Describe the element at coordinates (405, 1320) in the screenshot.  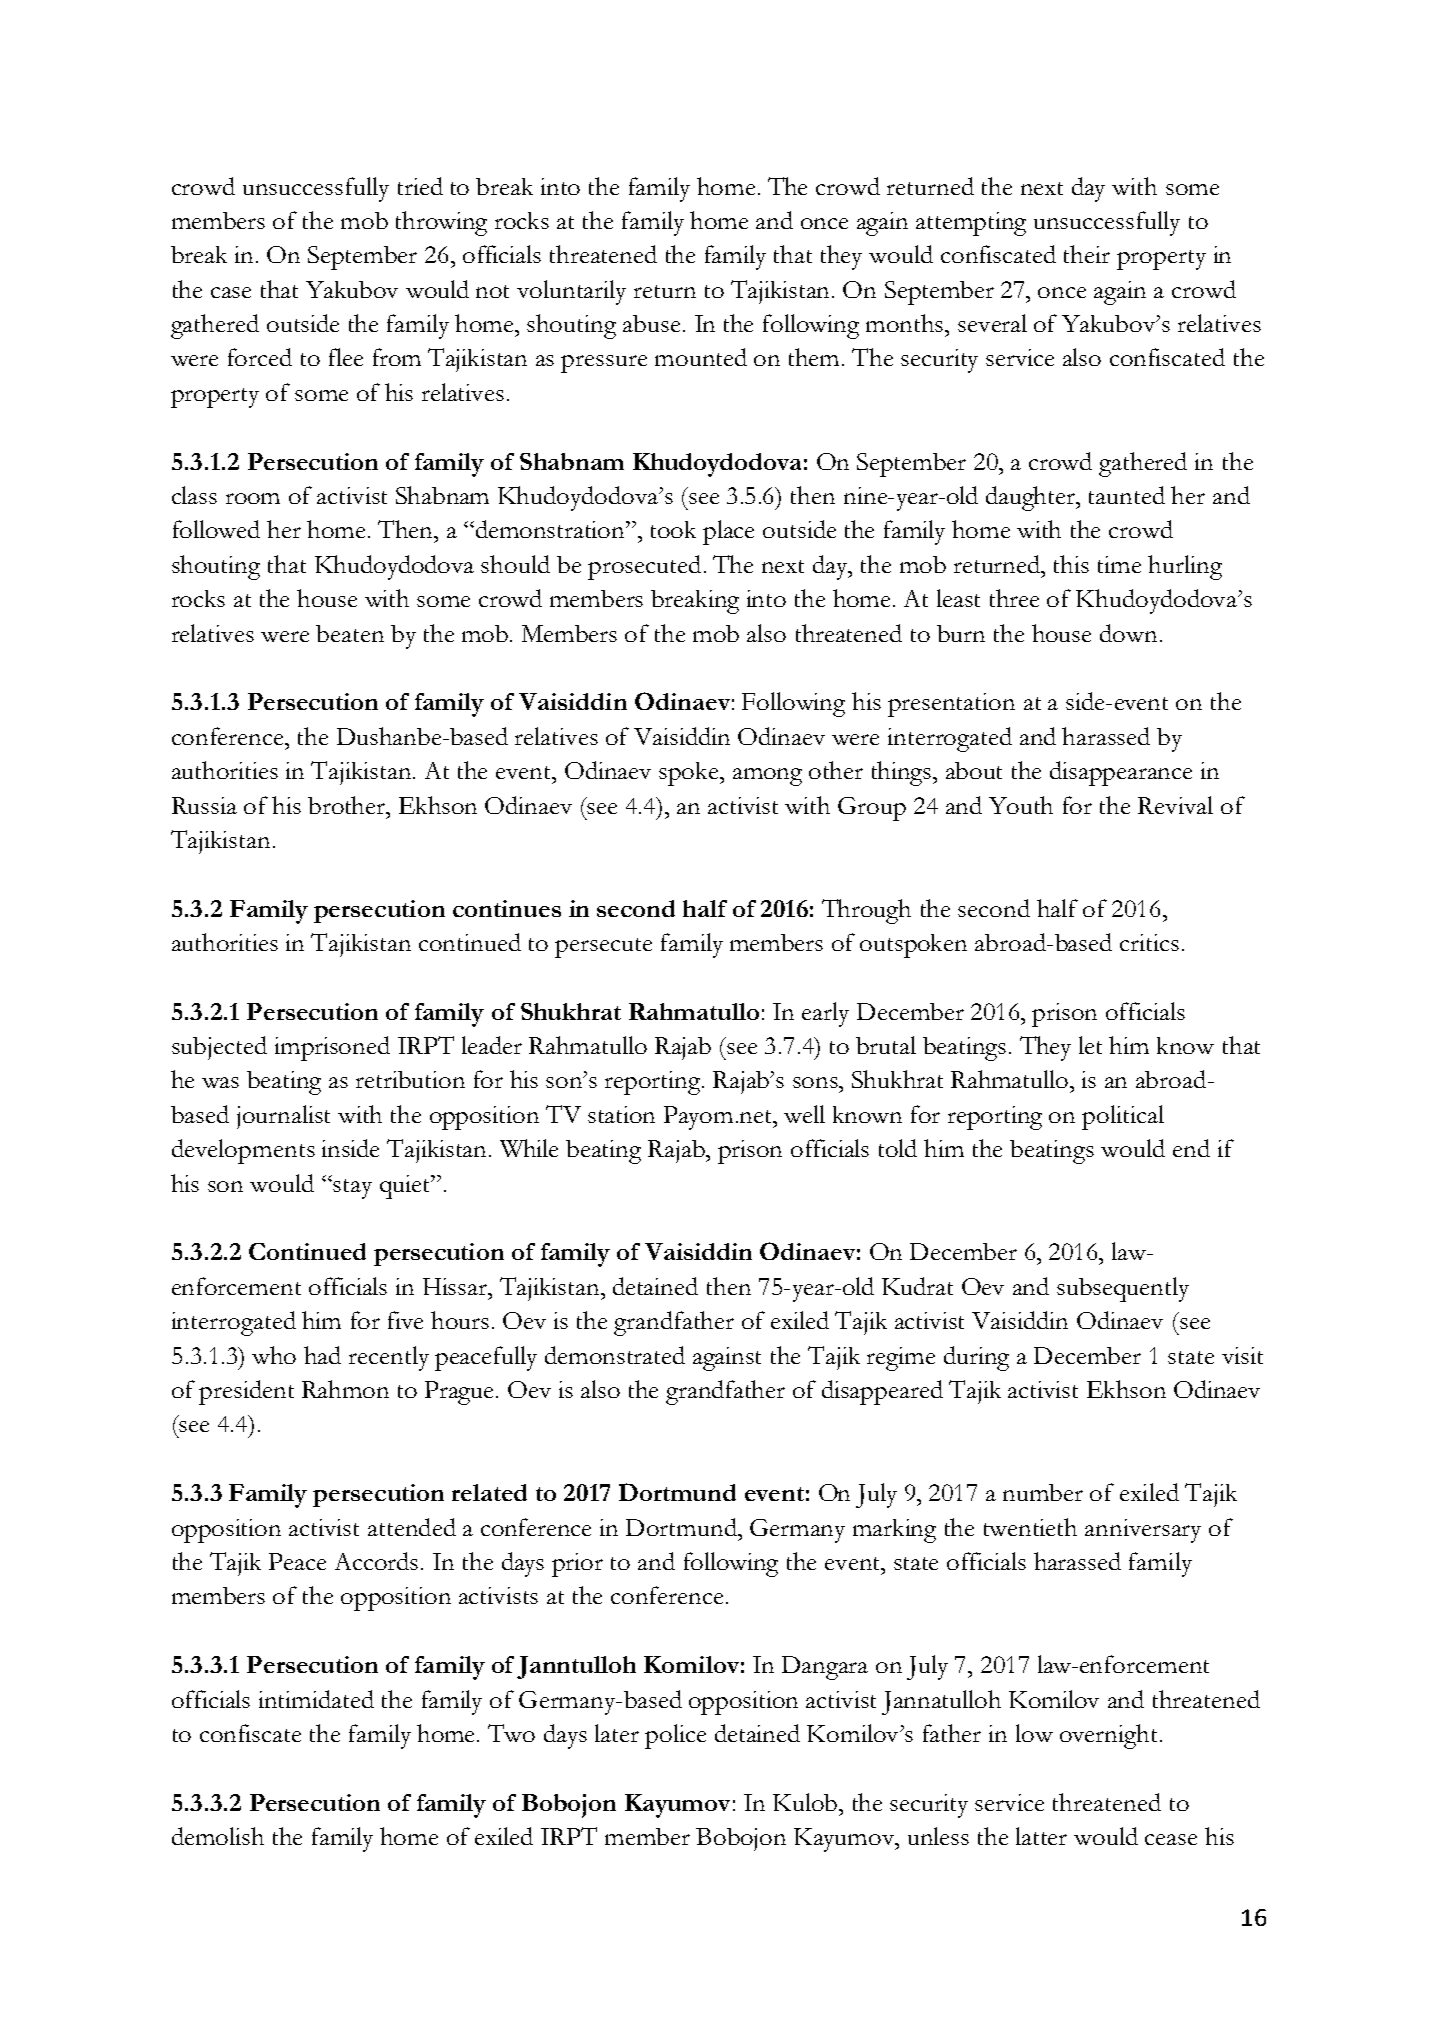
I see `five` at that location.
